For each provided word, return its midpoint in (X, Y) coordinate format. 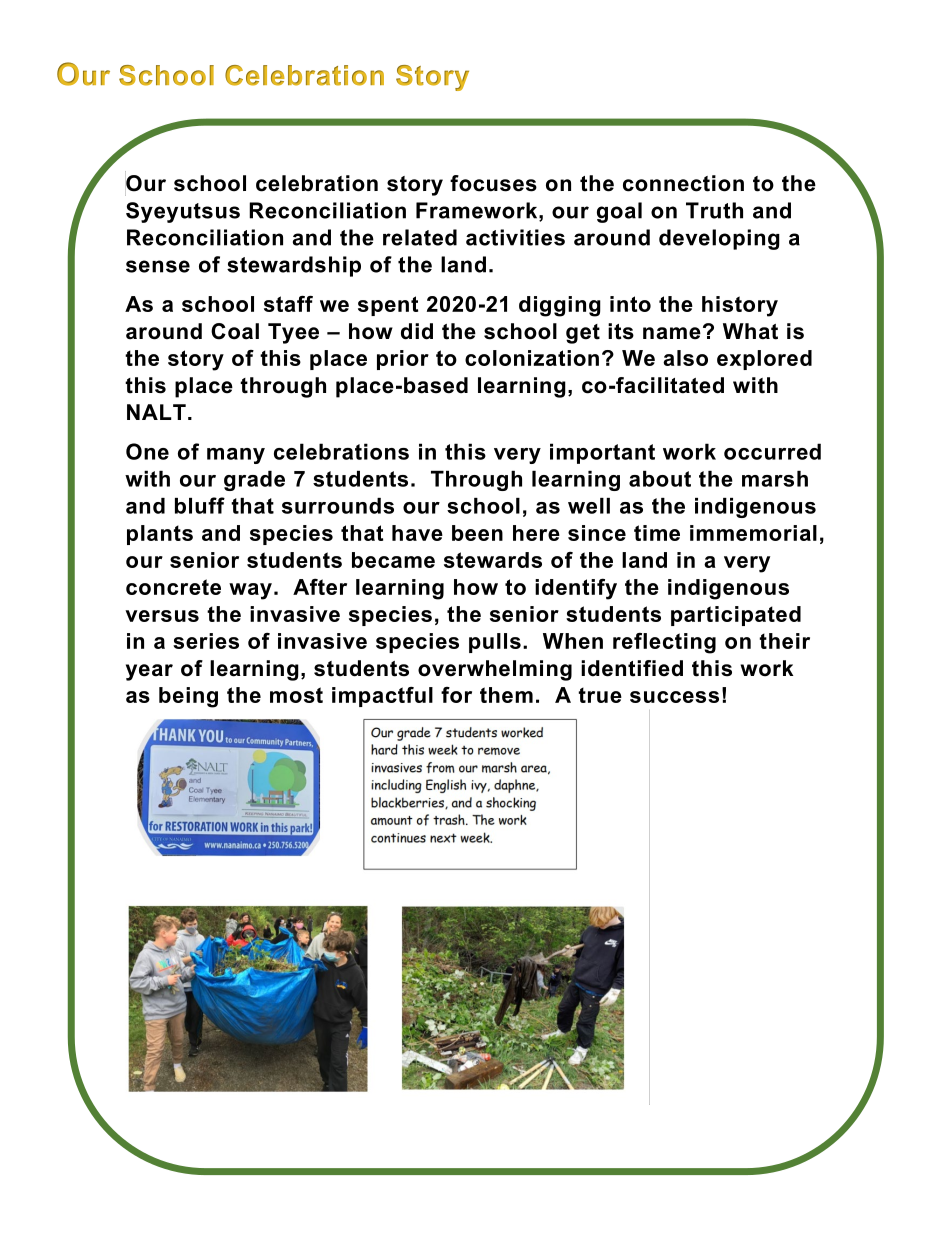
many (236, 456)
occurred (772, 451)
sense (158, 266)
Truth (714, 210)
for (456, 695)
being (188, 697)
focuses (493, 183)
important (602, 453)
